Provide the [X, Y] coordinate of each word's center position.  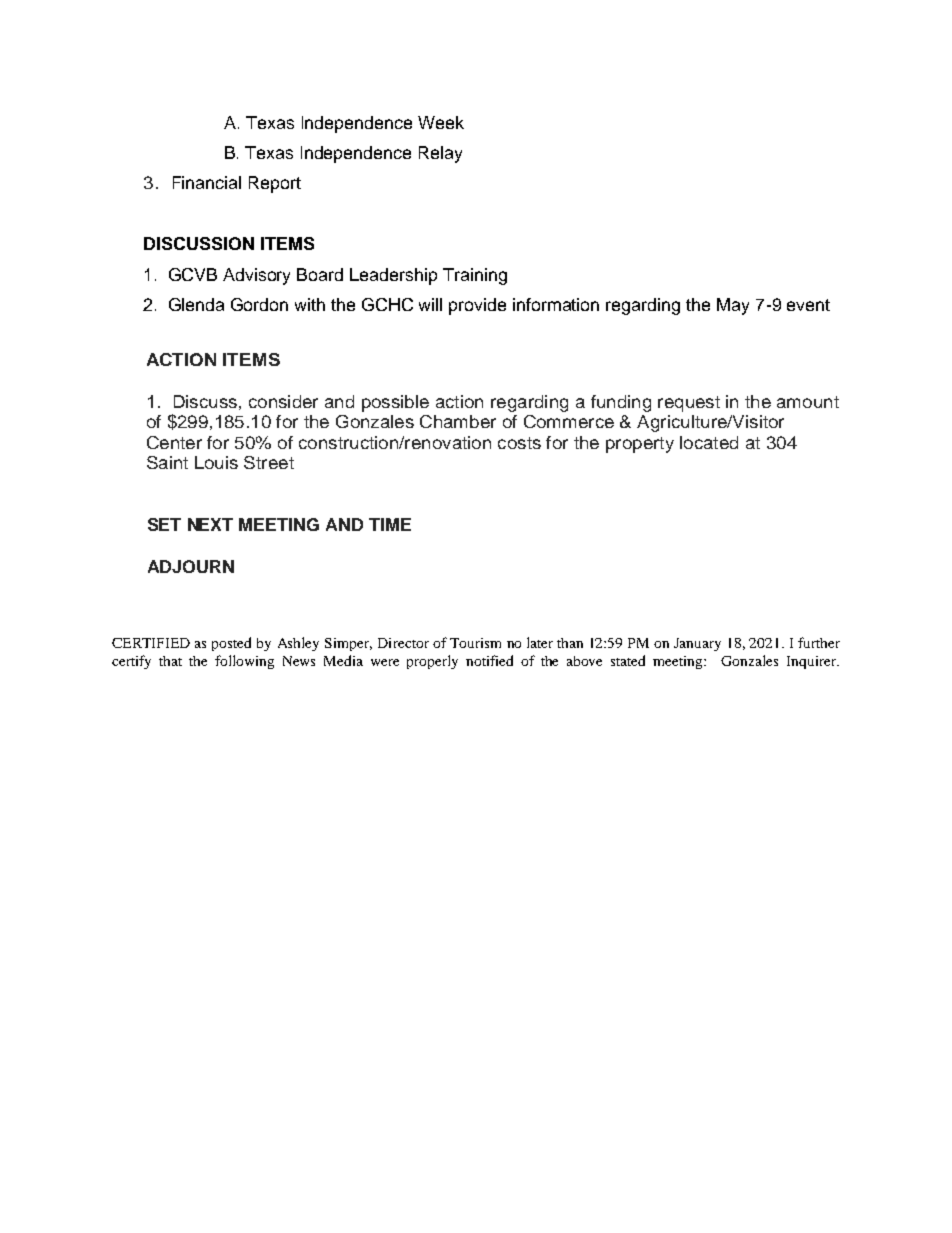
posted [231, 644]
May [733, 306]
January [697, 644]
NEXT [210, 524]
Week [441, 122]
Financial [207, 182]
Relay [440, 154]
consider [283, 401]
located [709, 442]
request [689, 404]
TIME [390, 524]
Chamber [458, 421]
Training [475, 276]
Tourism [475, 643]
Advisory [256, 276]
